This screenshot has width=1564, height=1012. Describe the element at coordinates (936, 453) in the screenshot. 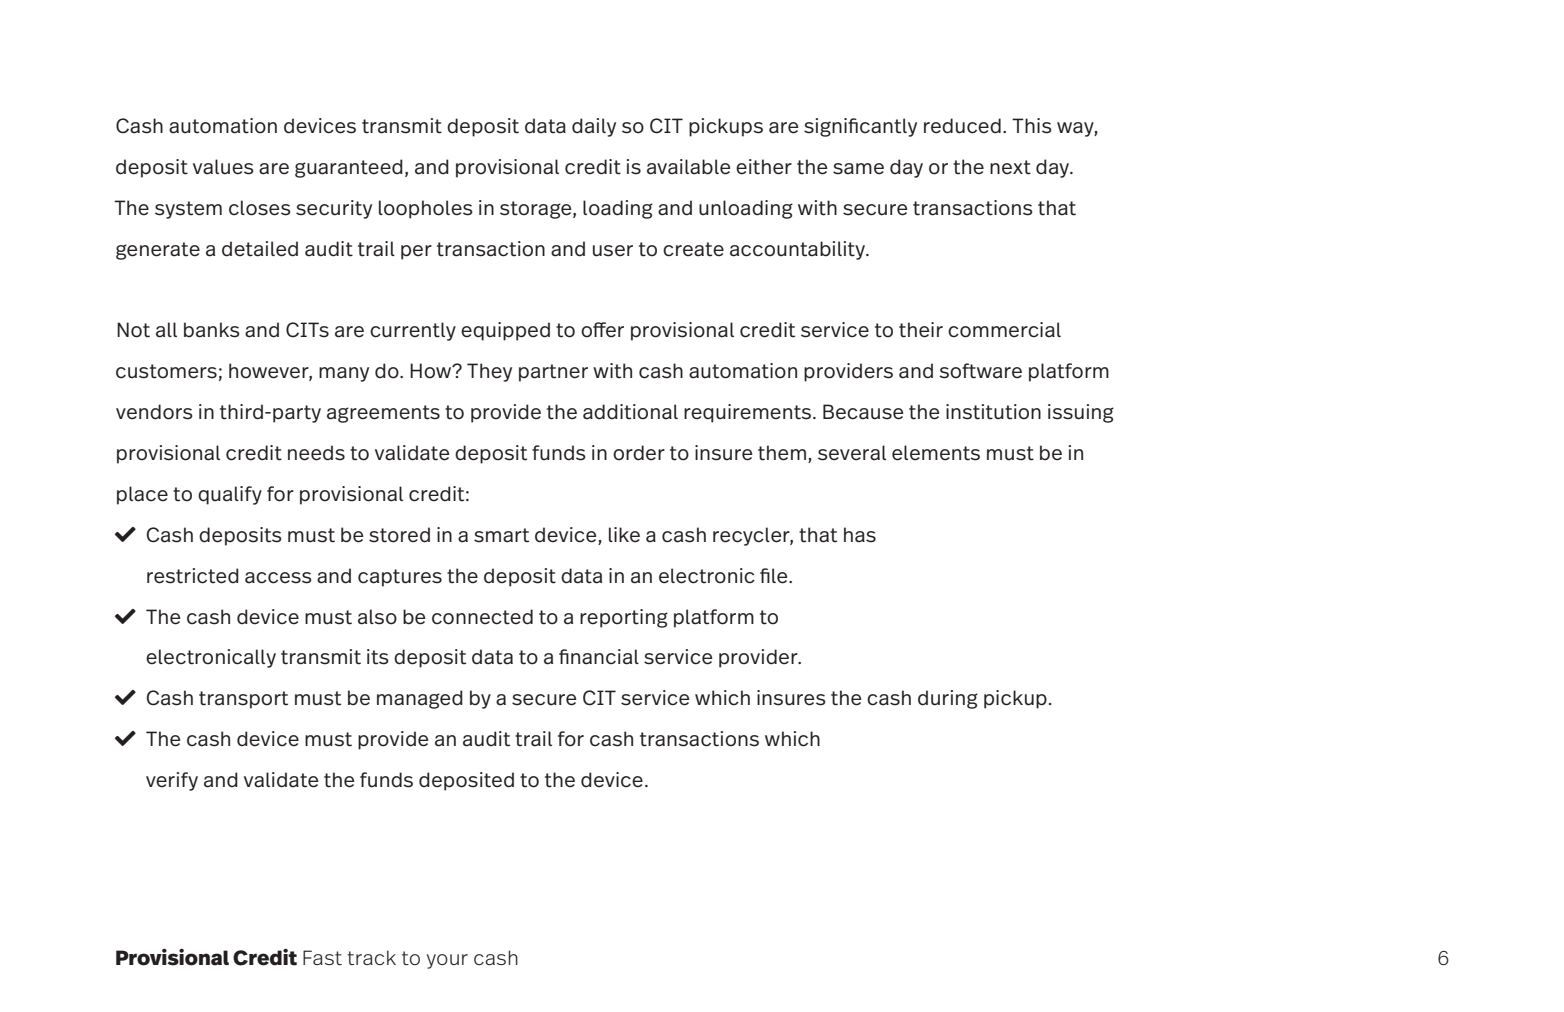

I see `elements` at that location.
